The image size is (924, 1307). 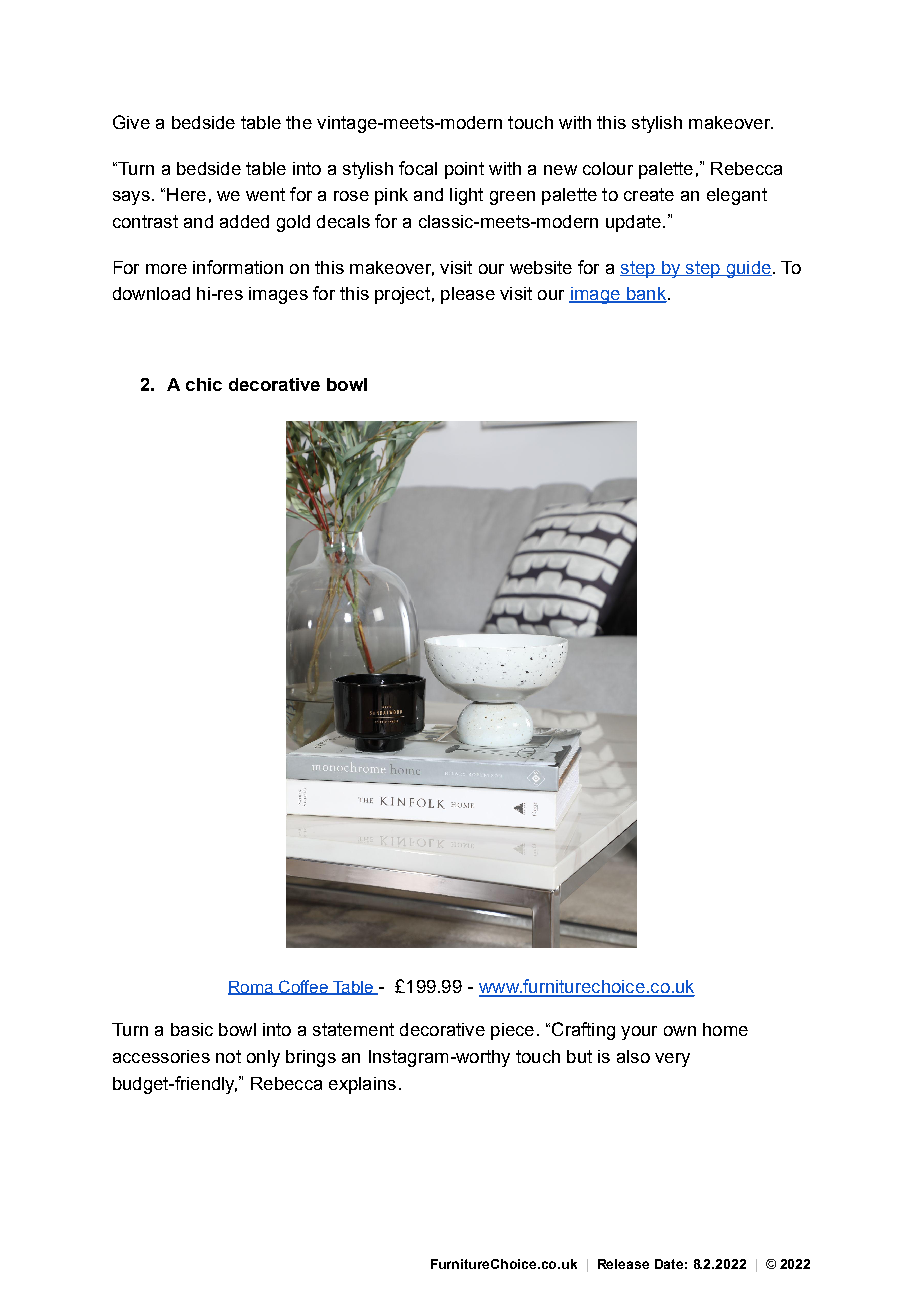 What do you see at coordinates (204, 384) in the image?
I see `chic` at bounding box center [204, 384].
